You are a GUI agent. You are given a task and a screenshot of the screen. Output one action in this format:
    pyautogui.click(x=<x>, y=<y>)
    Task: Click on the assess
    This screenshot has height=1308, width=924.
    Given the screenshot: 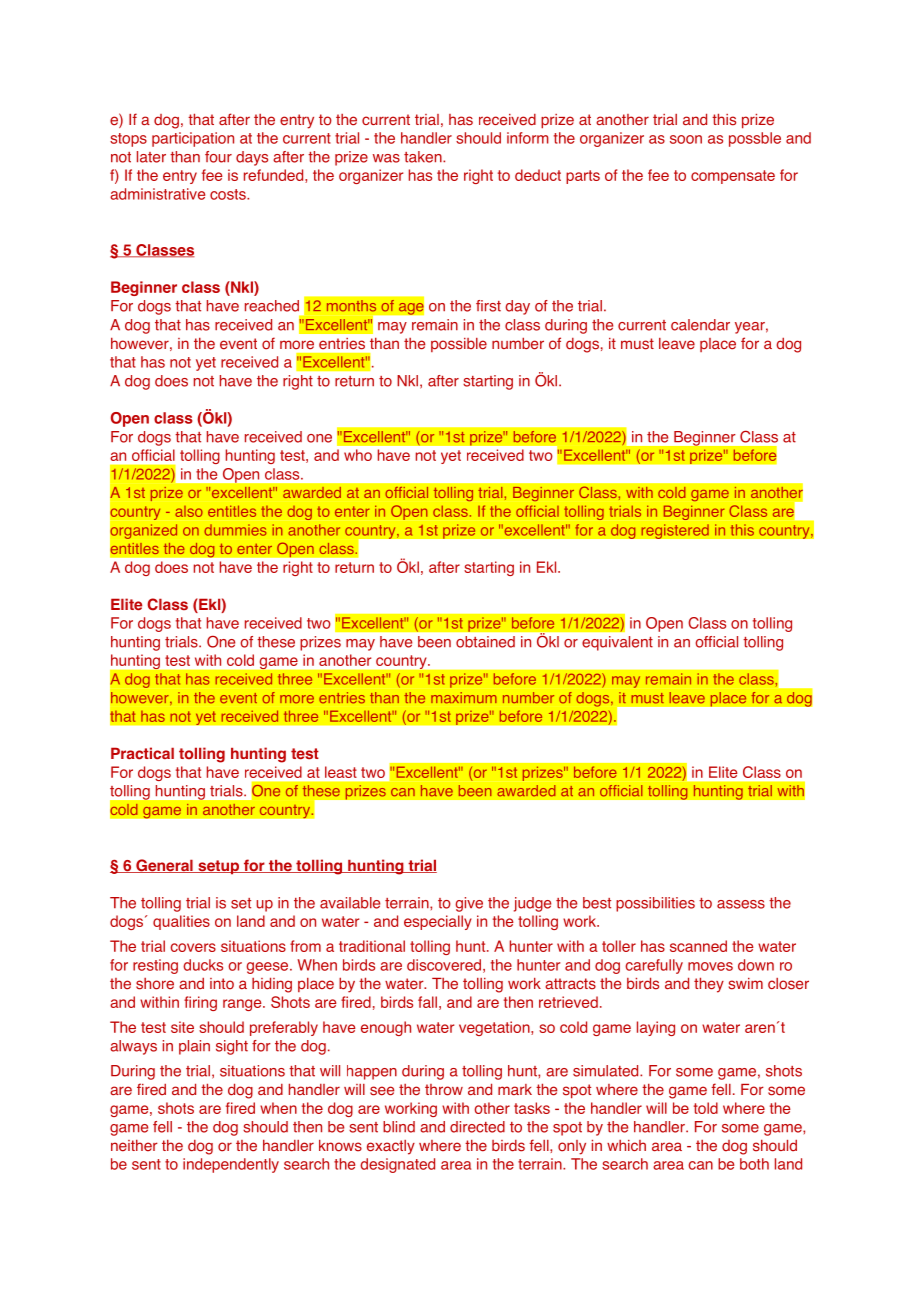 What is the action you would take?
    pyautogui.click(x=741, y=904)
